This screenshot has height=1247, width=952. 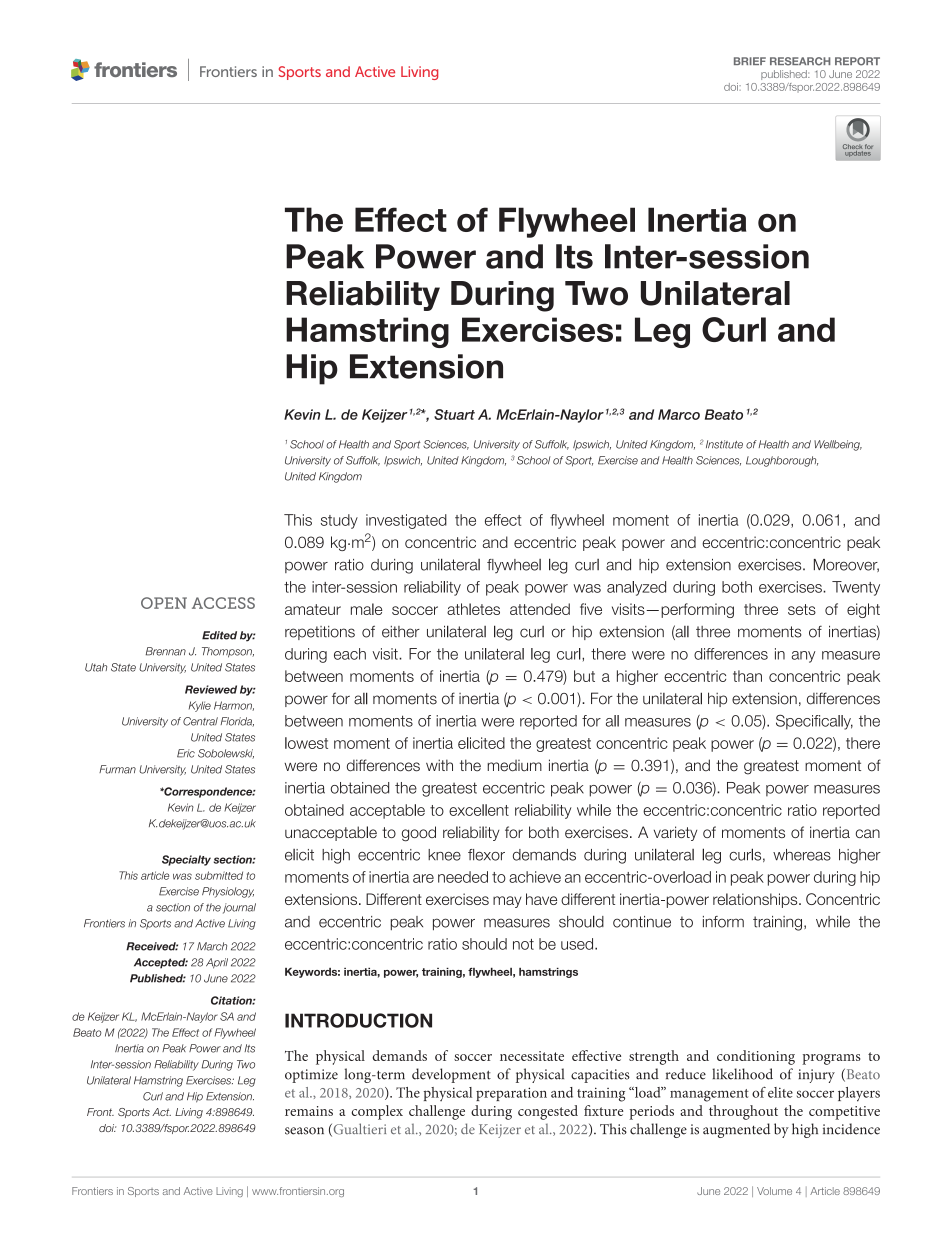 I want to click on submitted, so click(x=219, y=875).
